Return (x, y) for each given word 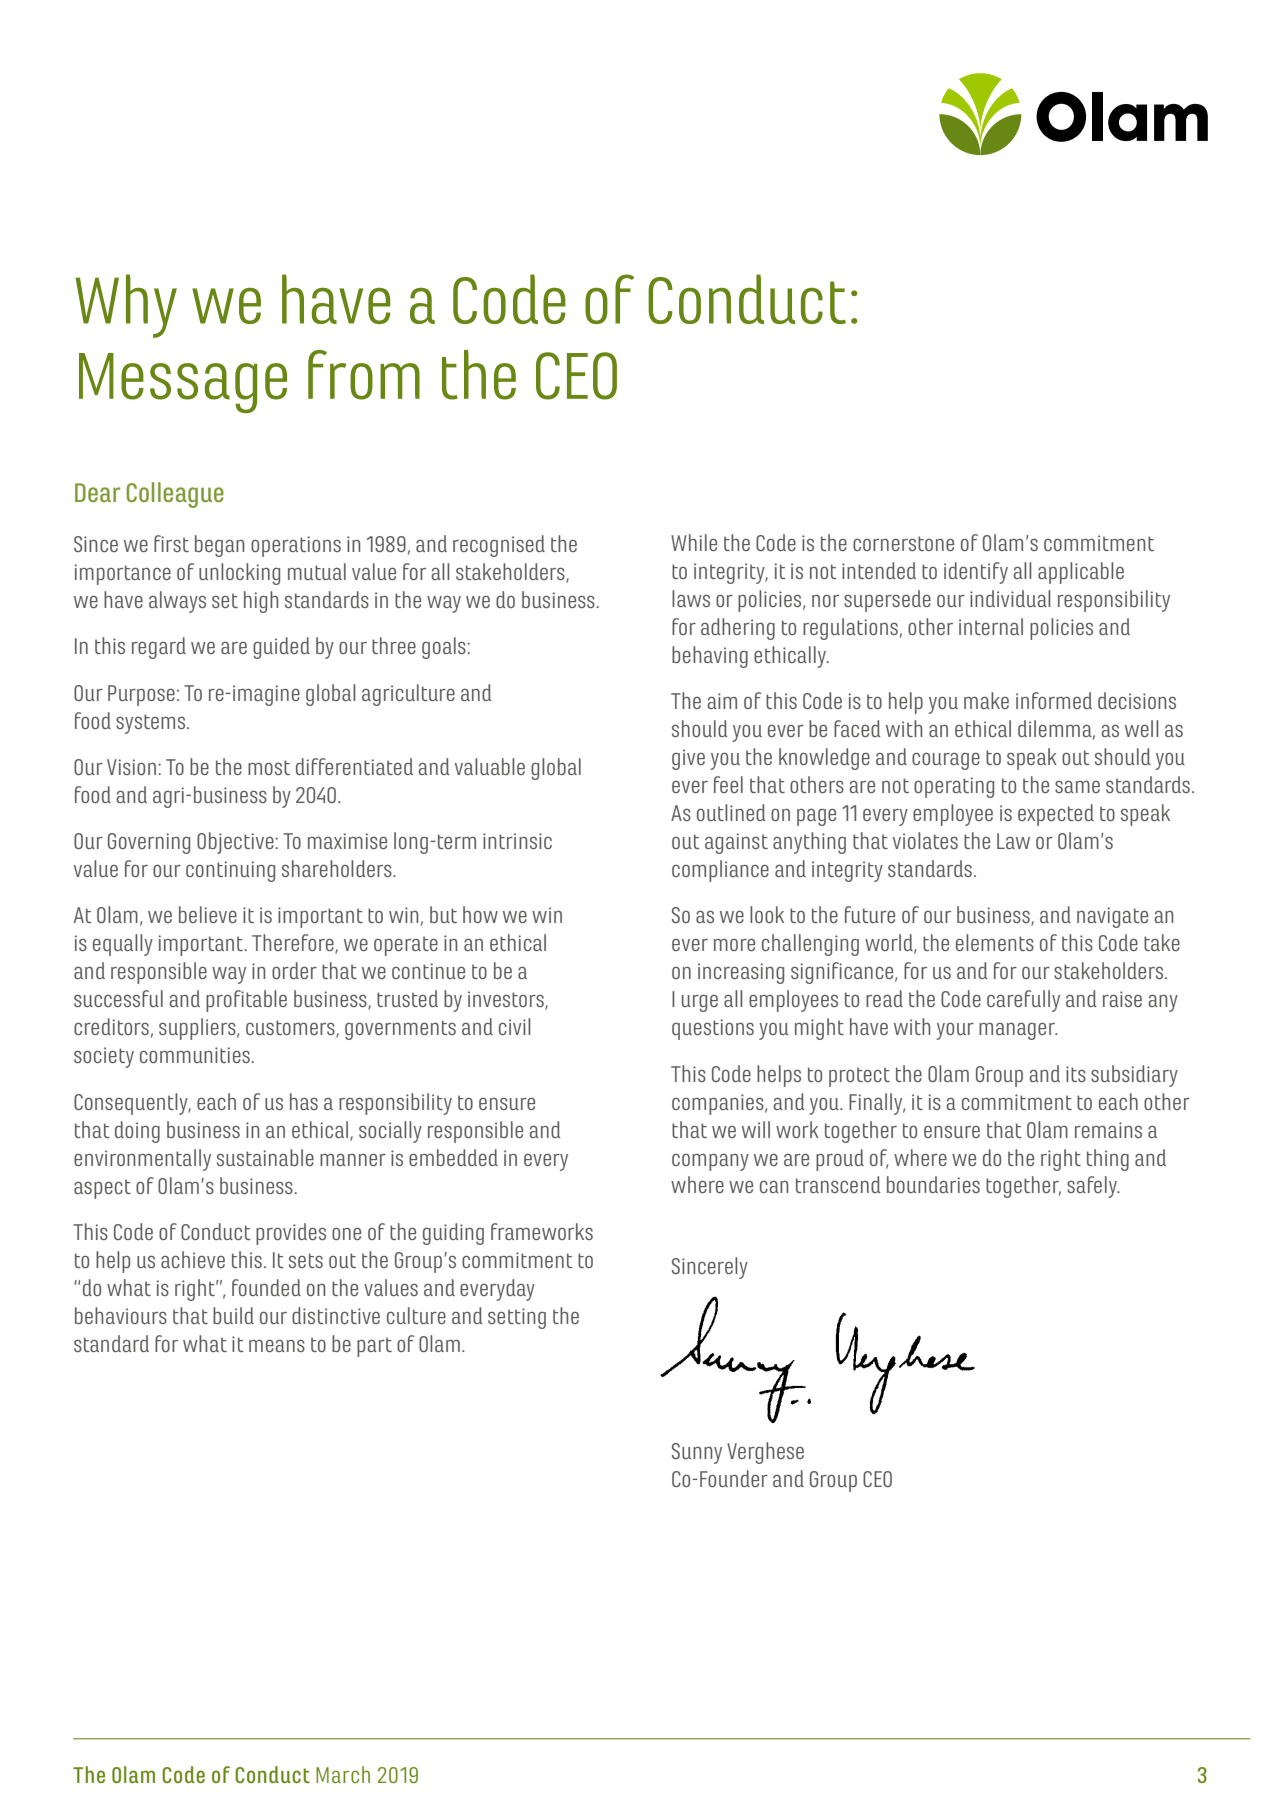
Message (183, 383)
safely (1093, 1187)
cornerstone (903, 543)
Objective (236, 843)
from (364, 375)
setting (517, 1318)
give (688, 759)
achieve (193, 1259)
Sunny (697, 1453)
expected (1056, 815)
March (343, 1774)
